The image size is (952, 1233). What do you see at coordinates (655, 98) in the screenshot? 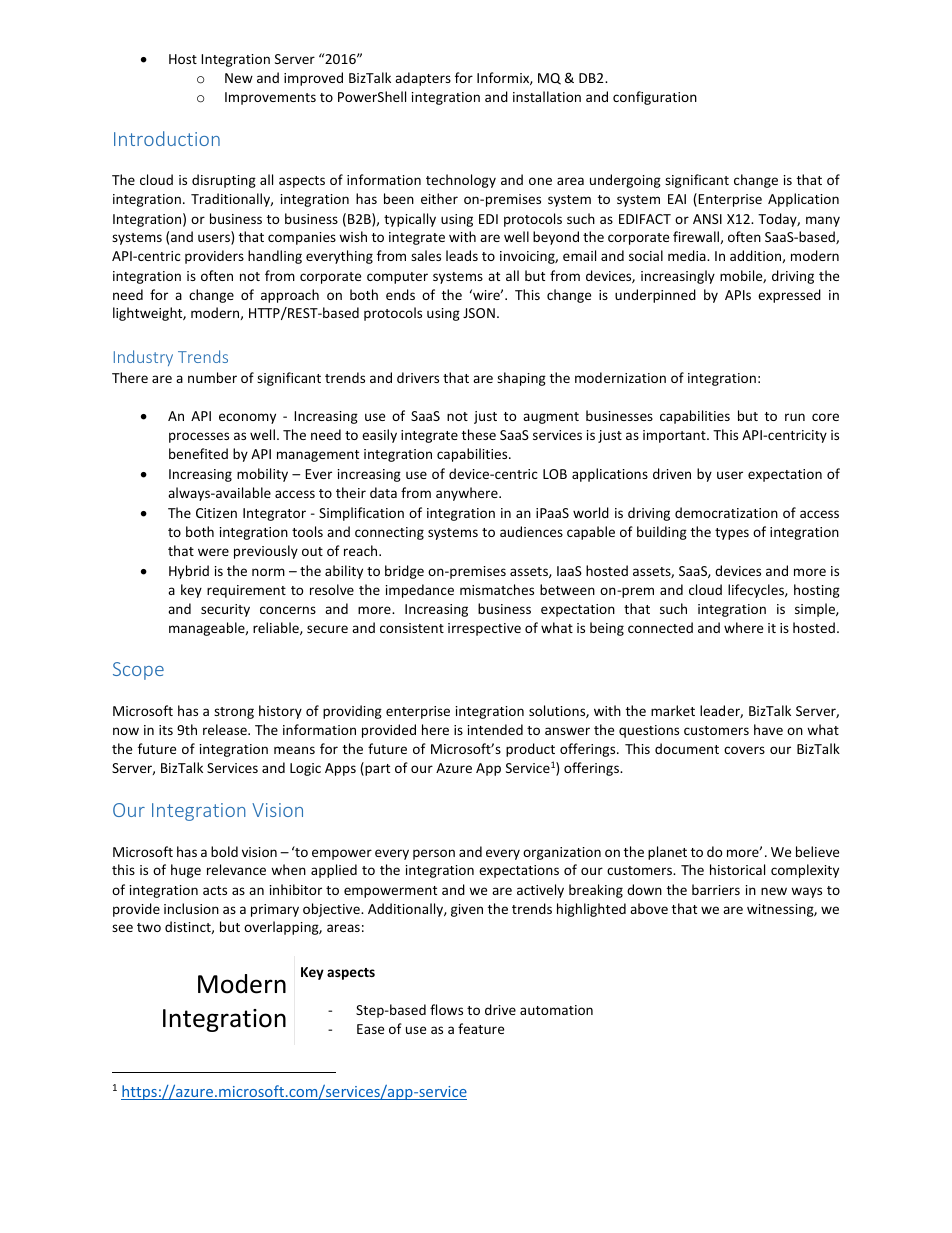
I see `configuration` at bounding box center [655, 98].
